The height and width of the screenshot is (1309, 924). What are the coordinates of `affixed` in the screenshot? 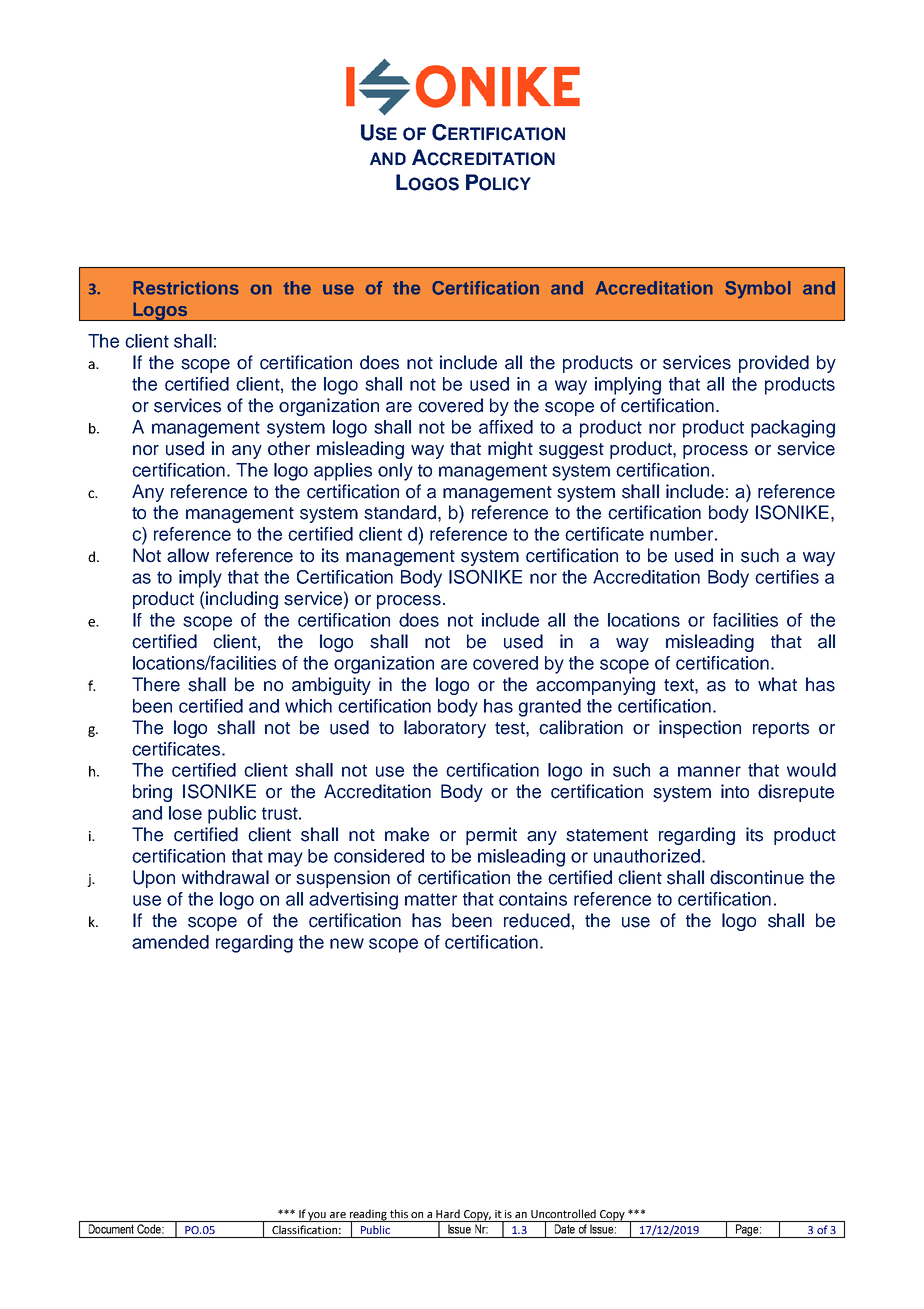 It's located at (506, 427).
